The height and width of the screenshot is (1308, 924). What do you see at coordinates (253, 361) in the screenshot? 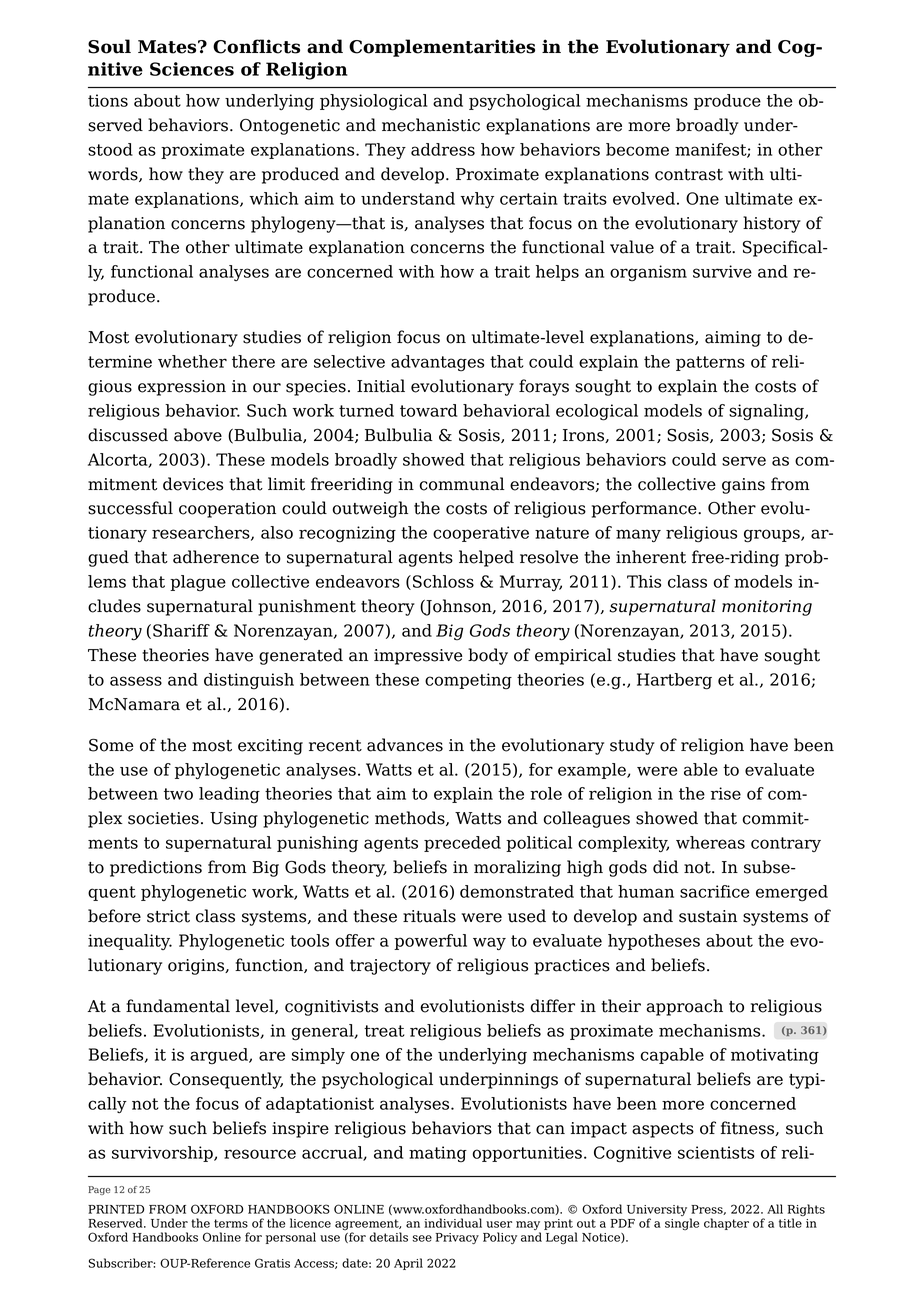
I see `there` at bounding box center [253, 361].
